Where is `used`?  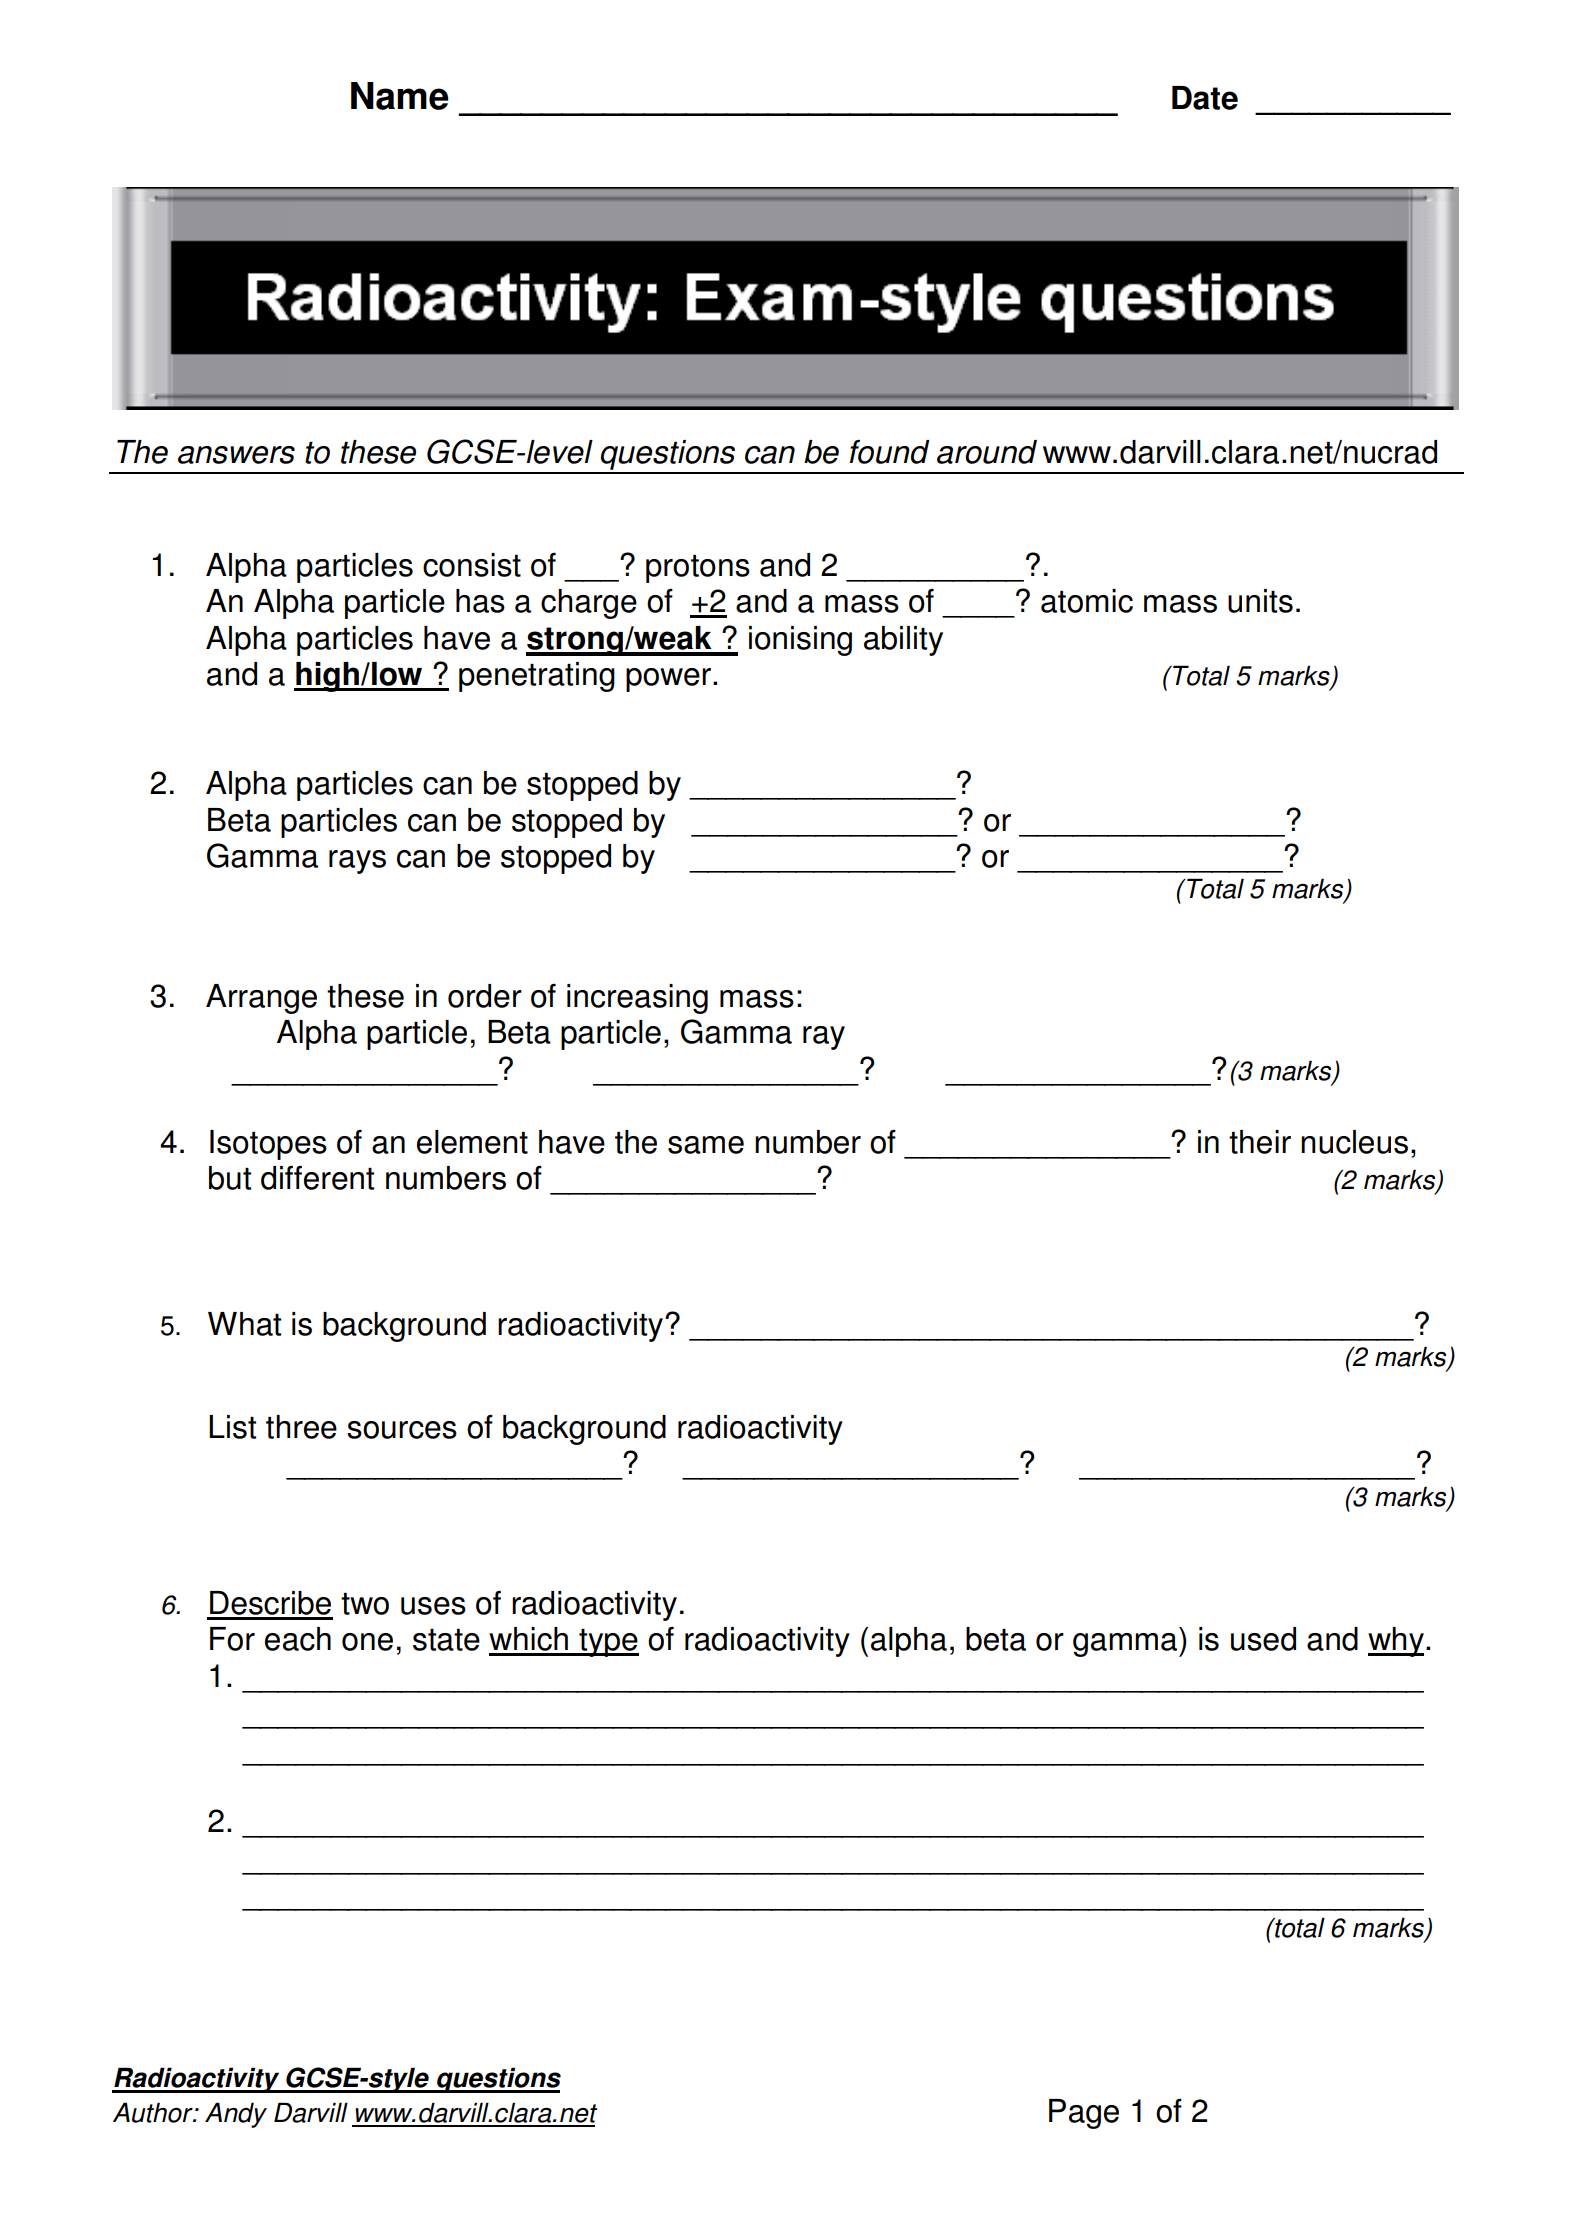
used is located at coordinates (1263, 1639).
